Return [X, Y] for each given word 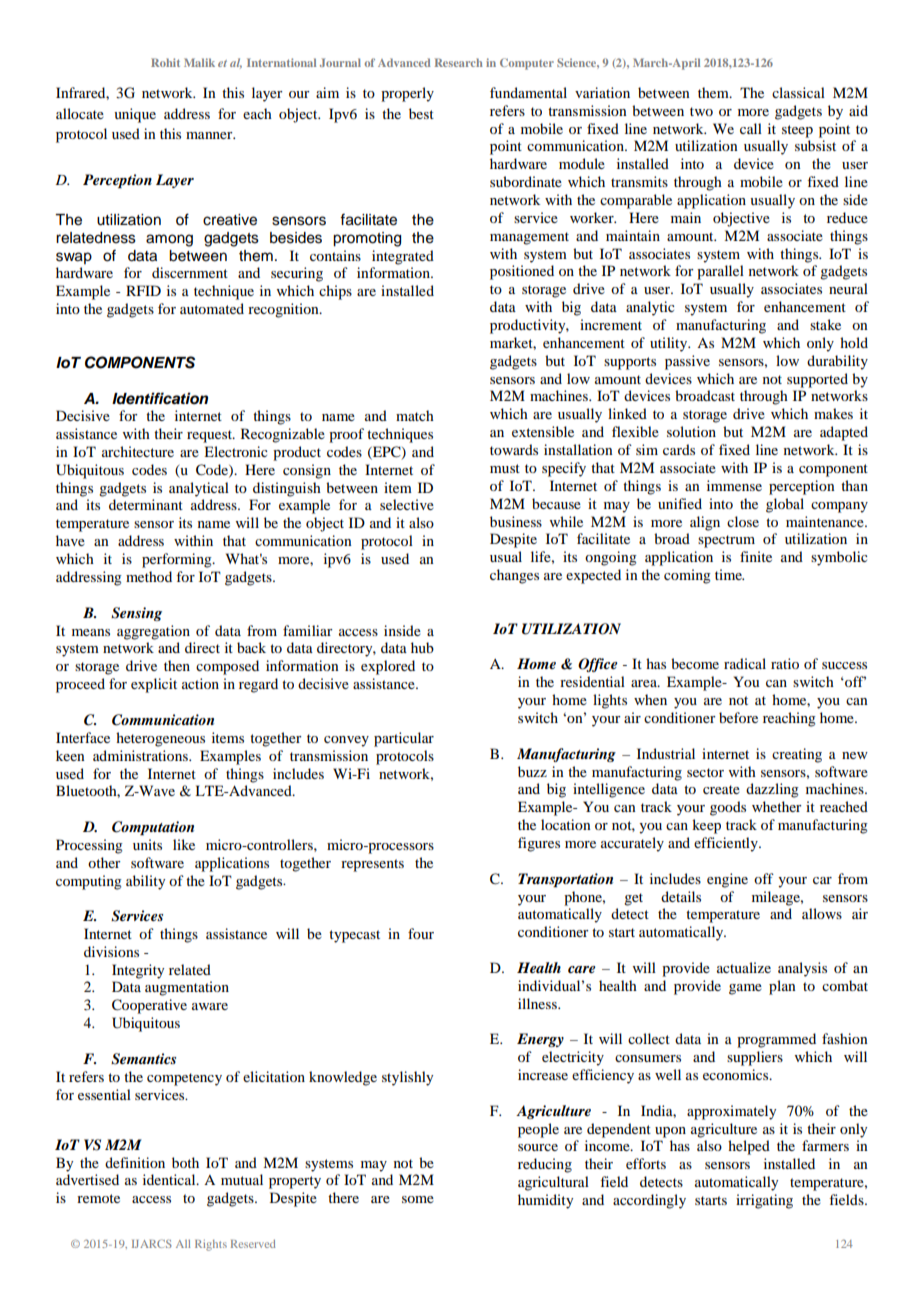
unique [135, 115]
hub [422, 647]
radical [745, 663]
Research [459, 62]
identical [170, 1179]
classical [798, 92]
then [177, 665]
